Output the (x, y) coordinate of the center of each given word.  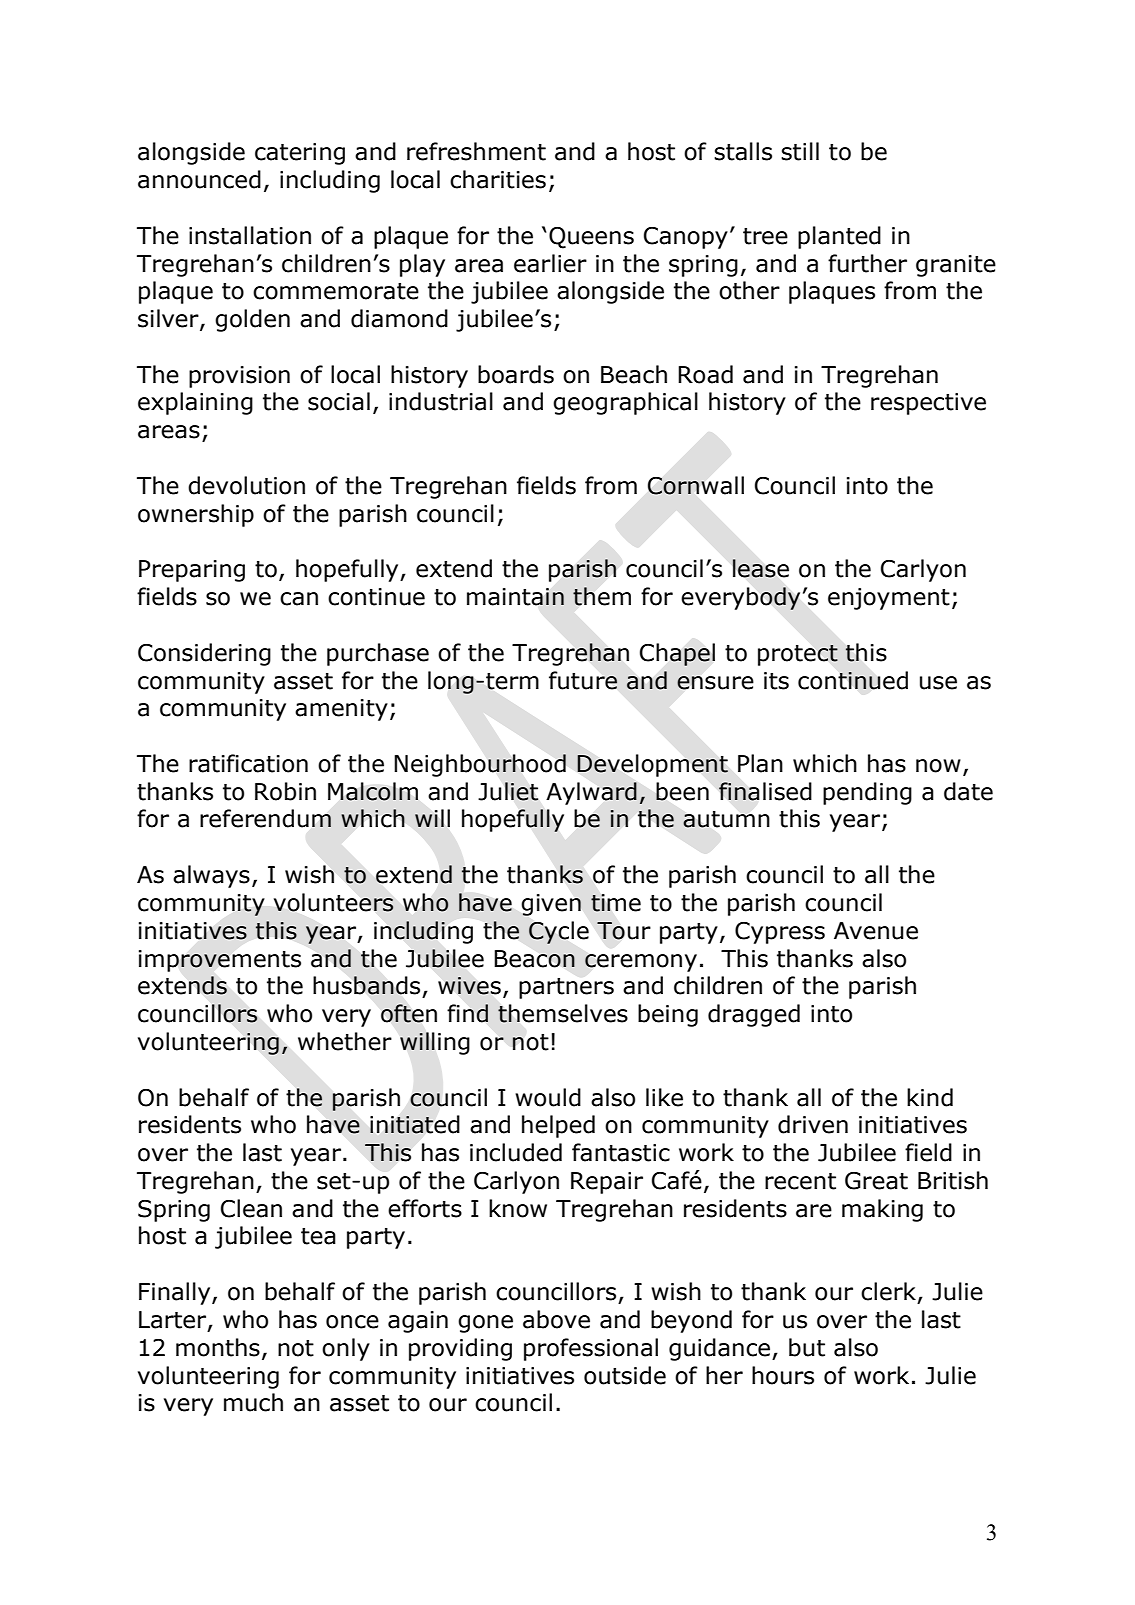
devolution (246, 485)
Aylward (591, 793)
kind (930, 1097)
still (800, 151)
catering (300, 154)
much (253, 1402)
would (548, 1097)
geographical (625, 403)
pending (867, 793)
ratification (248, 763)
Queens (591, 238)
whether (345, 1041)
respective (928, 404)
